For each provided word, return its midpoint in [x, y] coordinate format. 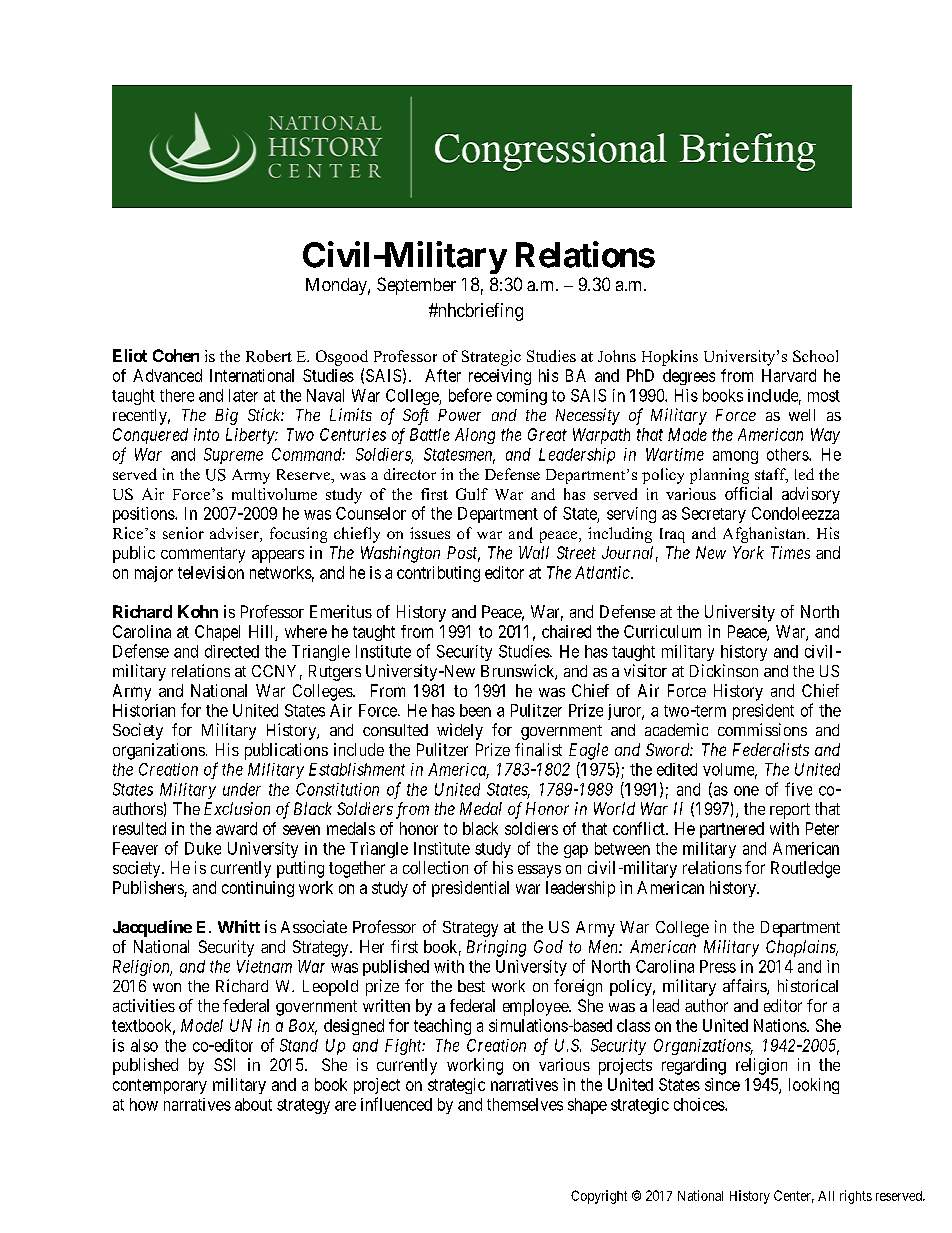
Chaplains [802, 948]
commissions [762, 729]
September [416, 286]
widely [460, 731]
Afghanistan [765, 535]
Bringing [496, 948]
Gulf [472, 494]
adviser [235, 534]
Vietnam [264, 966]
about [253, 1104]
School [815, 356]
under [242, 789]
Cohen [176, 355]
